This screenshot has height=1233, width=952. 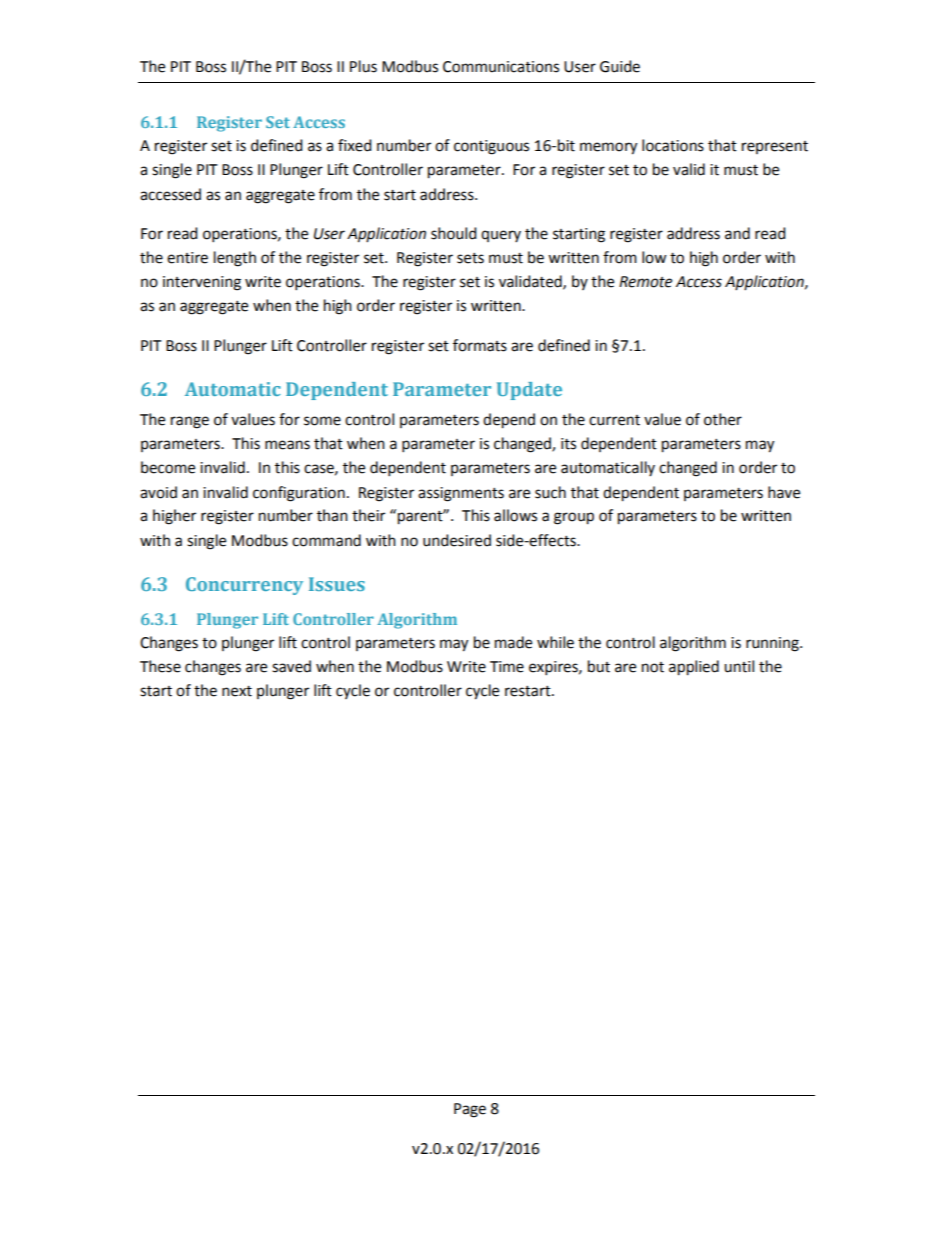 I want to click on locations, so click(x=673, y=145).
